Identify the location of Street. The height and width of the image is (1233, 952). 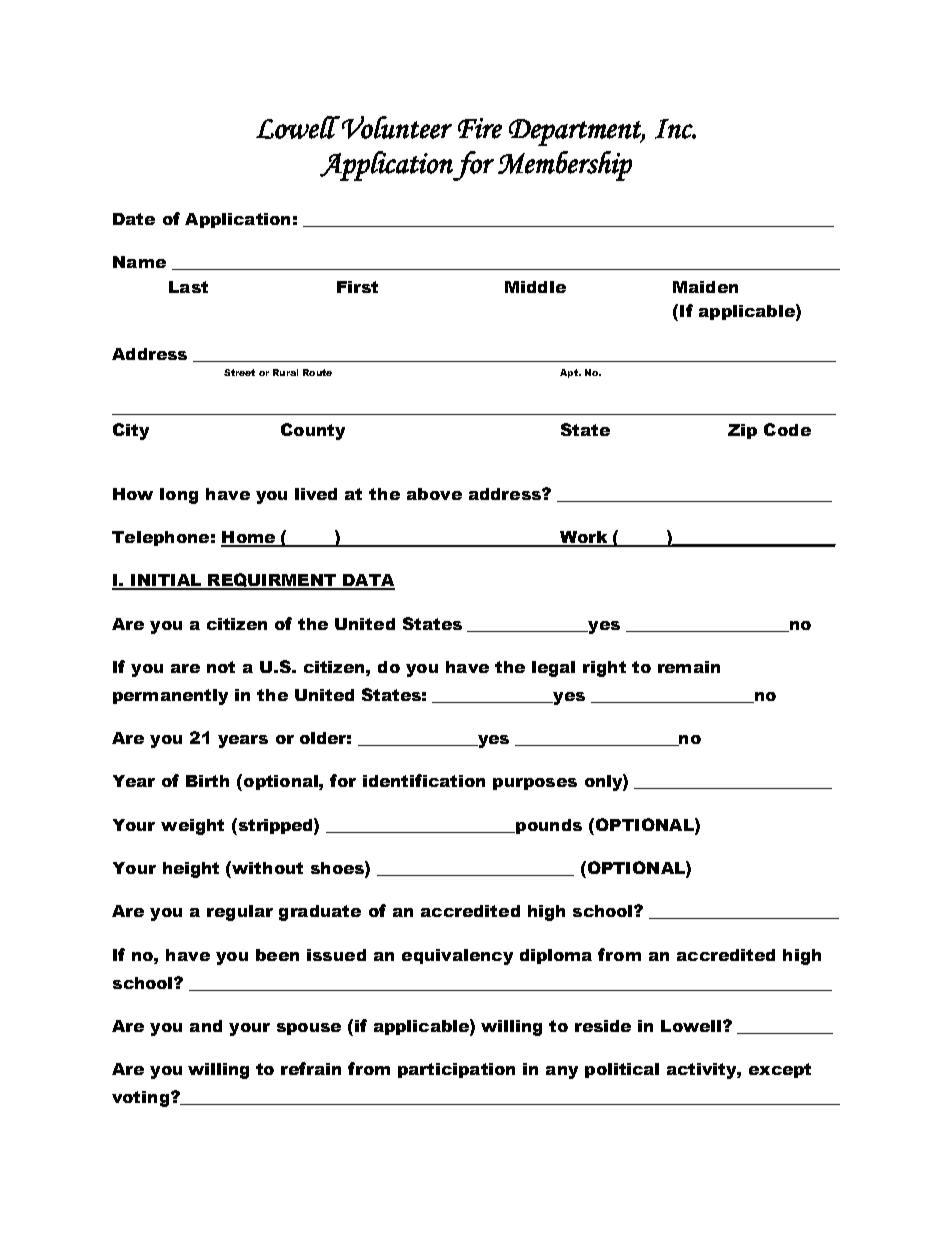
(239, 372).
